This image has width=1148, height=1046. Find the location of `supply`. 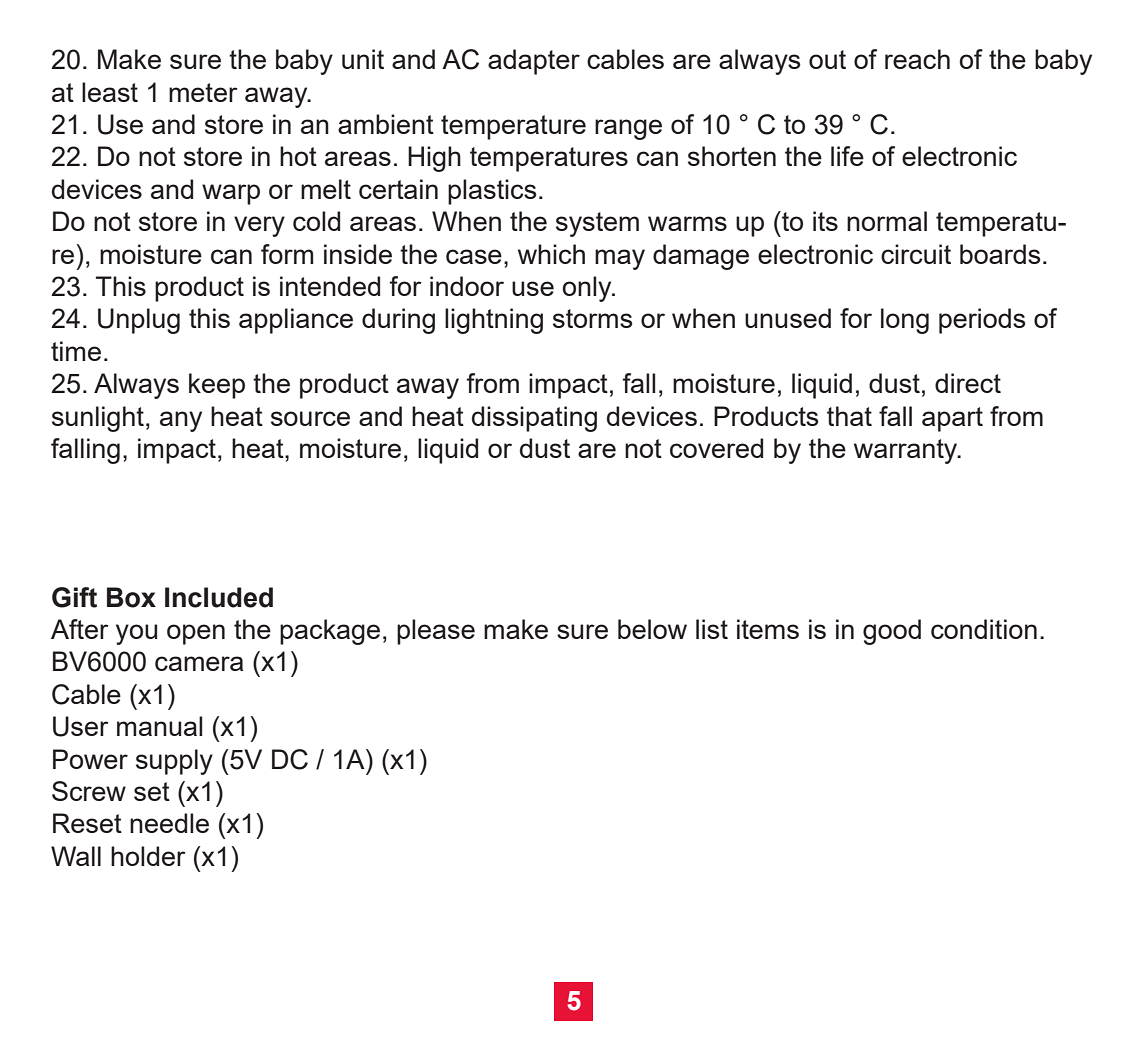

supply is located at coordinates (174, 762).
